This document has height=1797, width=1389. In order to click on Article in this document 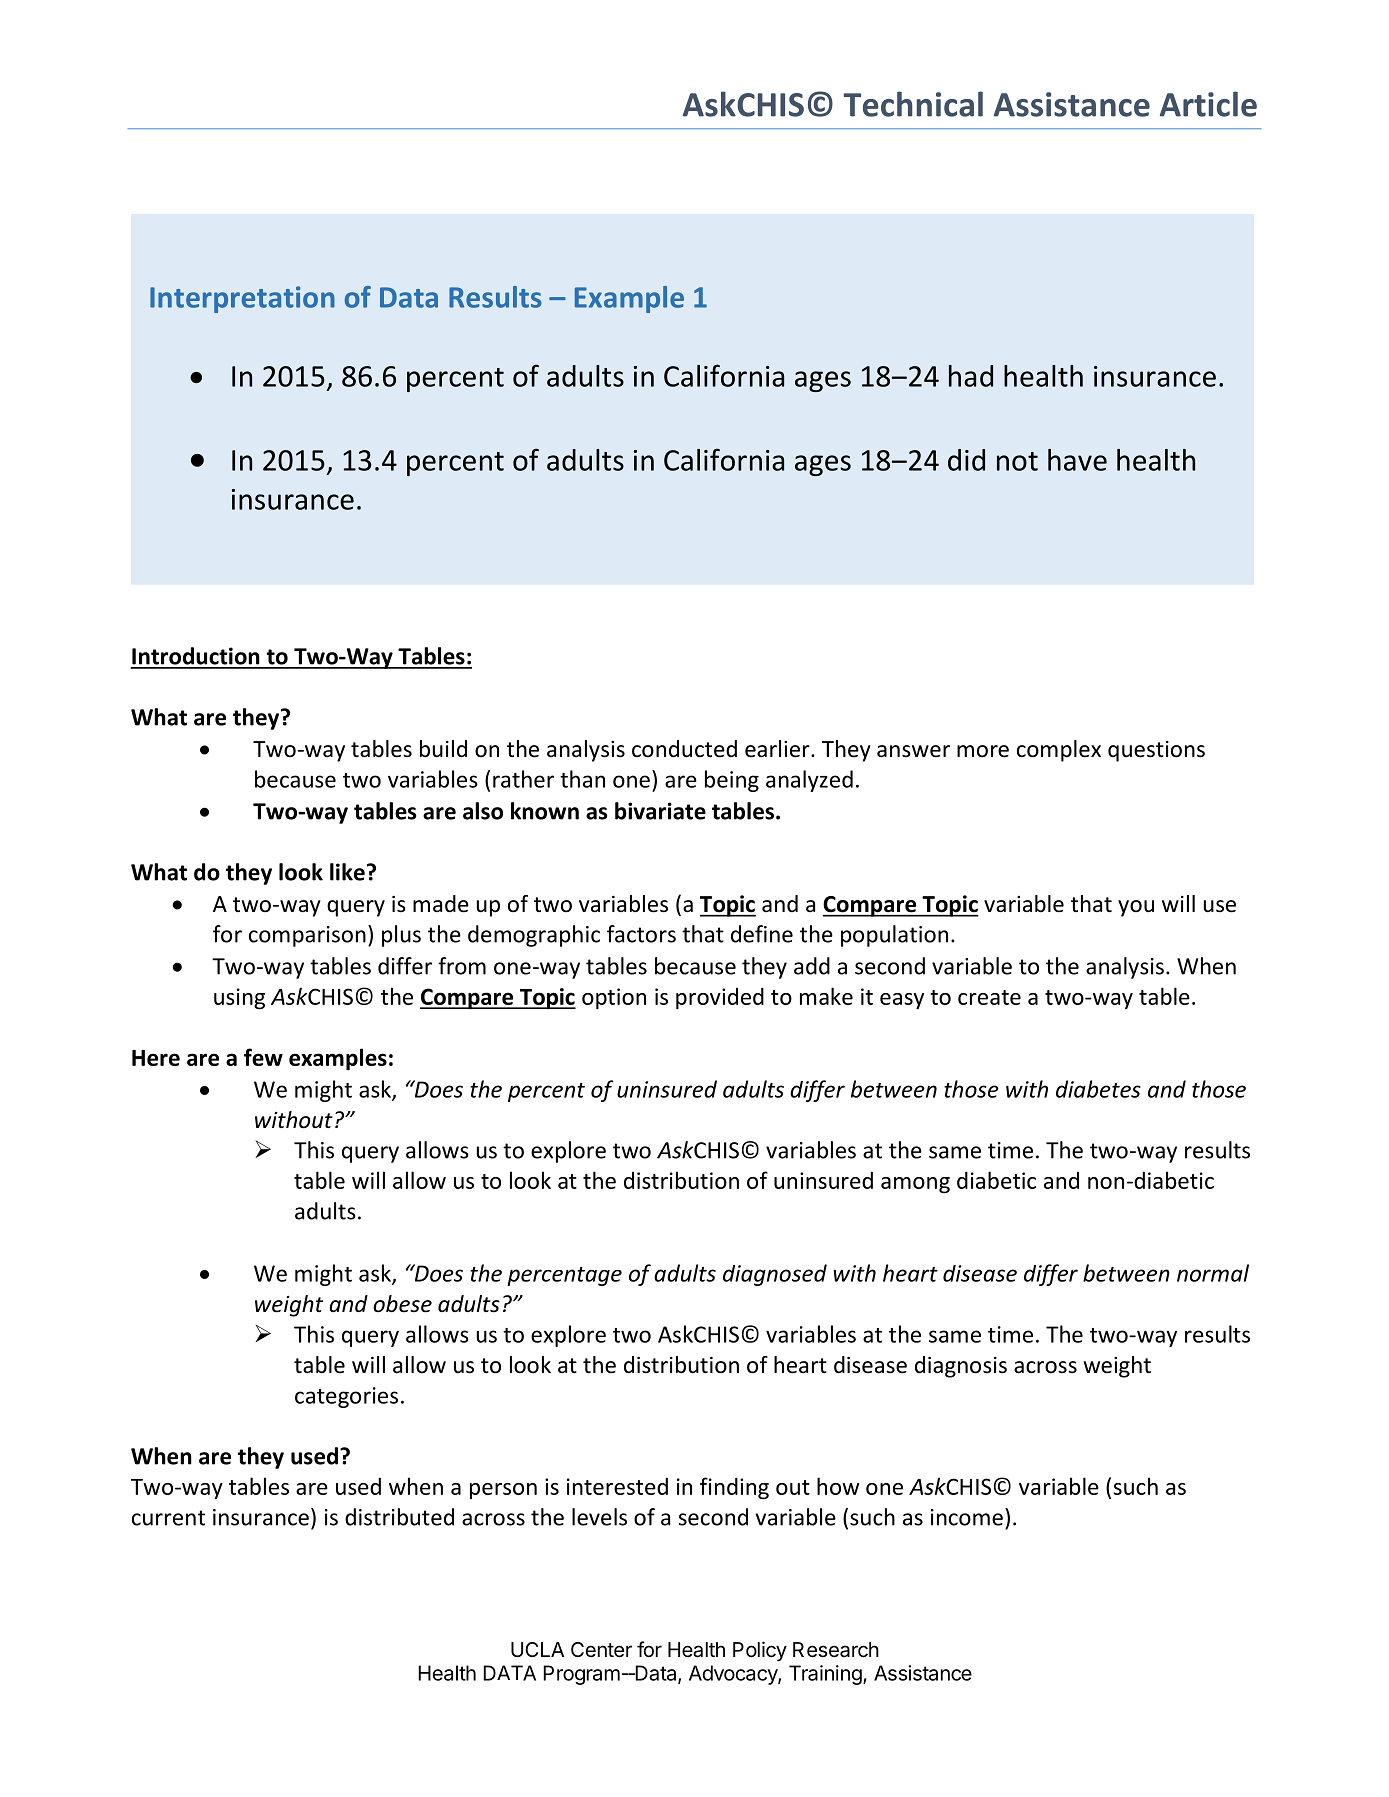, I will do `click(1208, 104)`.
